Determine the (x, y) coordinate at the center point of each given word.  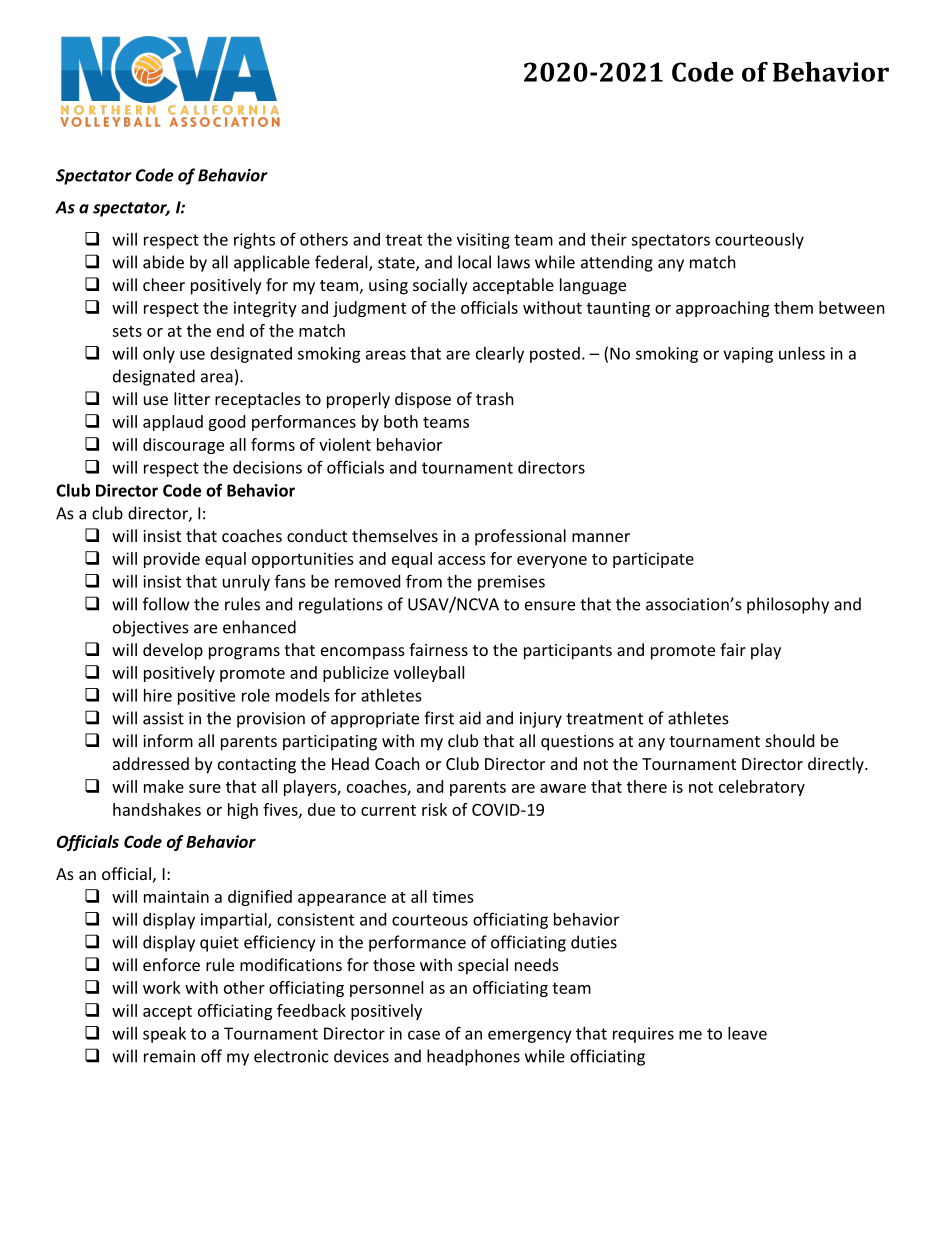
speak (164, 1035)
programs (244, 653)
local (474, 262)
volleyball (429, 674)
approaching (722, 309)
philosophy (788, 605)
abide (163, 262)
